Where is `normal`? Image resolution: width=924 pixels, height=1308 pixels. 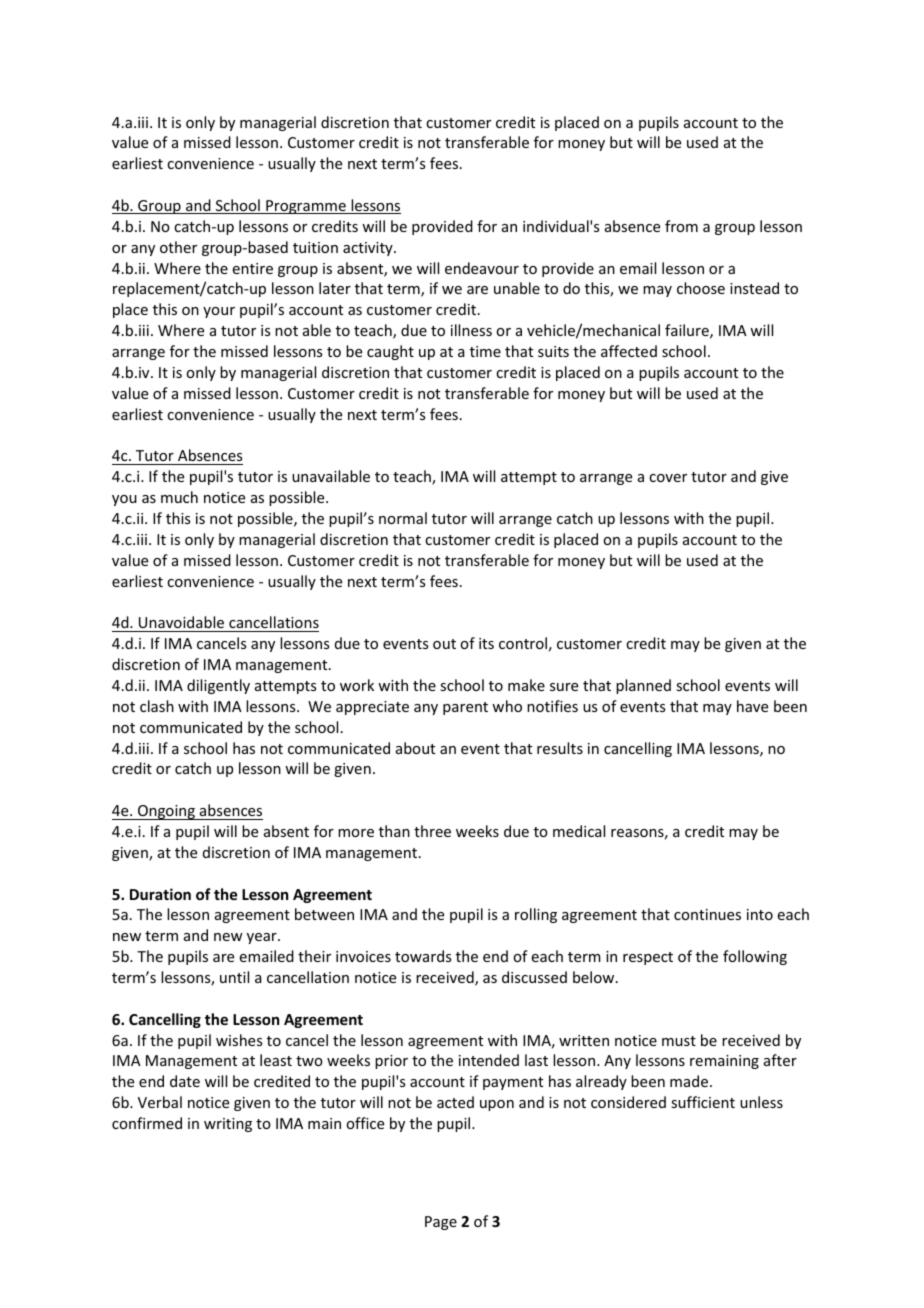 normal is located at coordinates (403, 518).
